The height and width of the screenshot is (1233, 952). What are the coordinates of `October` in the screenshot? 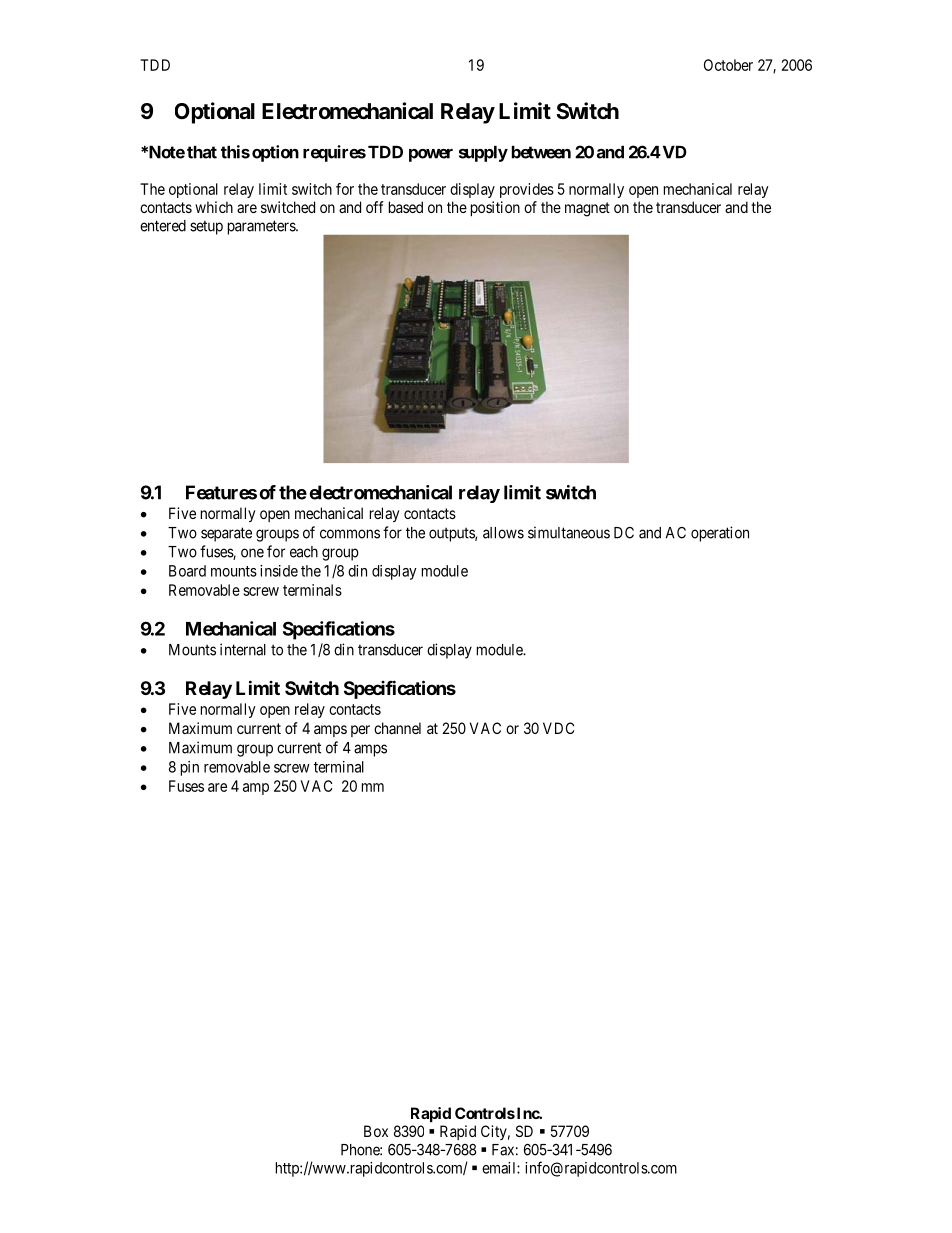 It's located at (728, 65).
